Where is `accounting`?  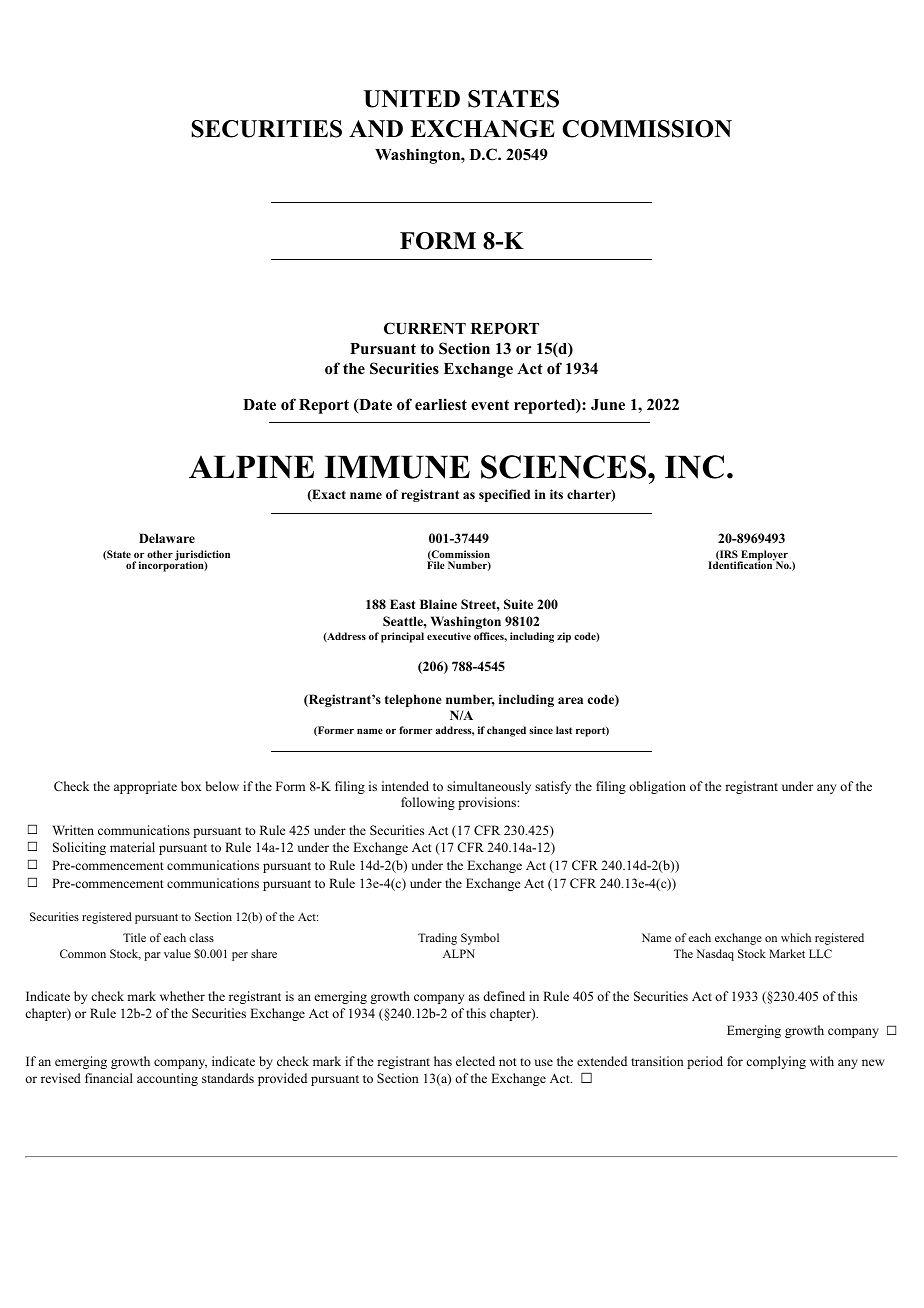
accounting is located at coordinates (167, 1079).
